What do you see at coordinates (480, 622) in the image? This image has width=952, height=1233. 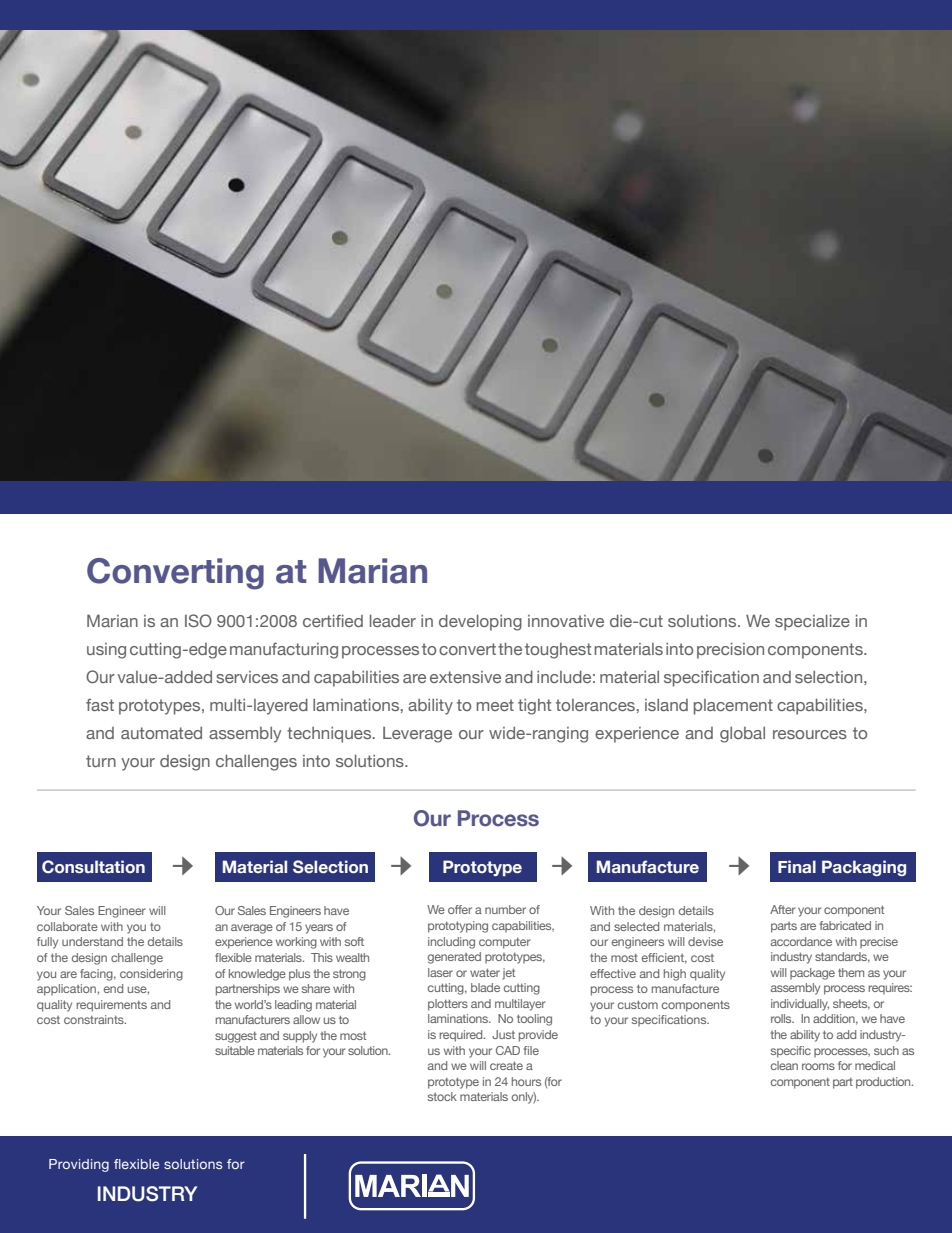 I see `developing` at bounding box center [480, 622].
